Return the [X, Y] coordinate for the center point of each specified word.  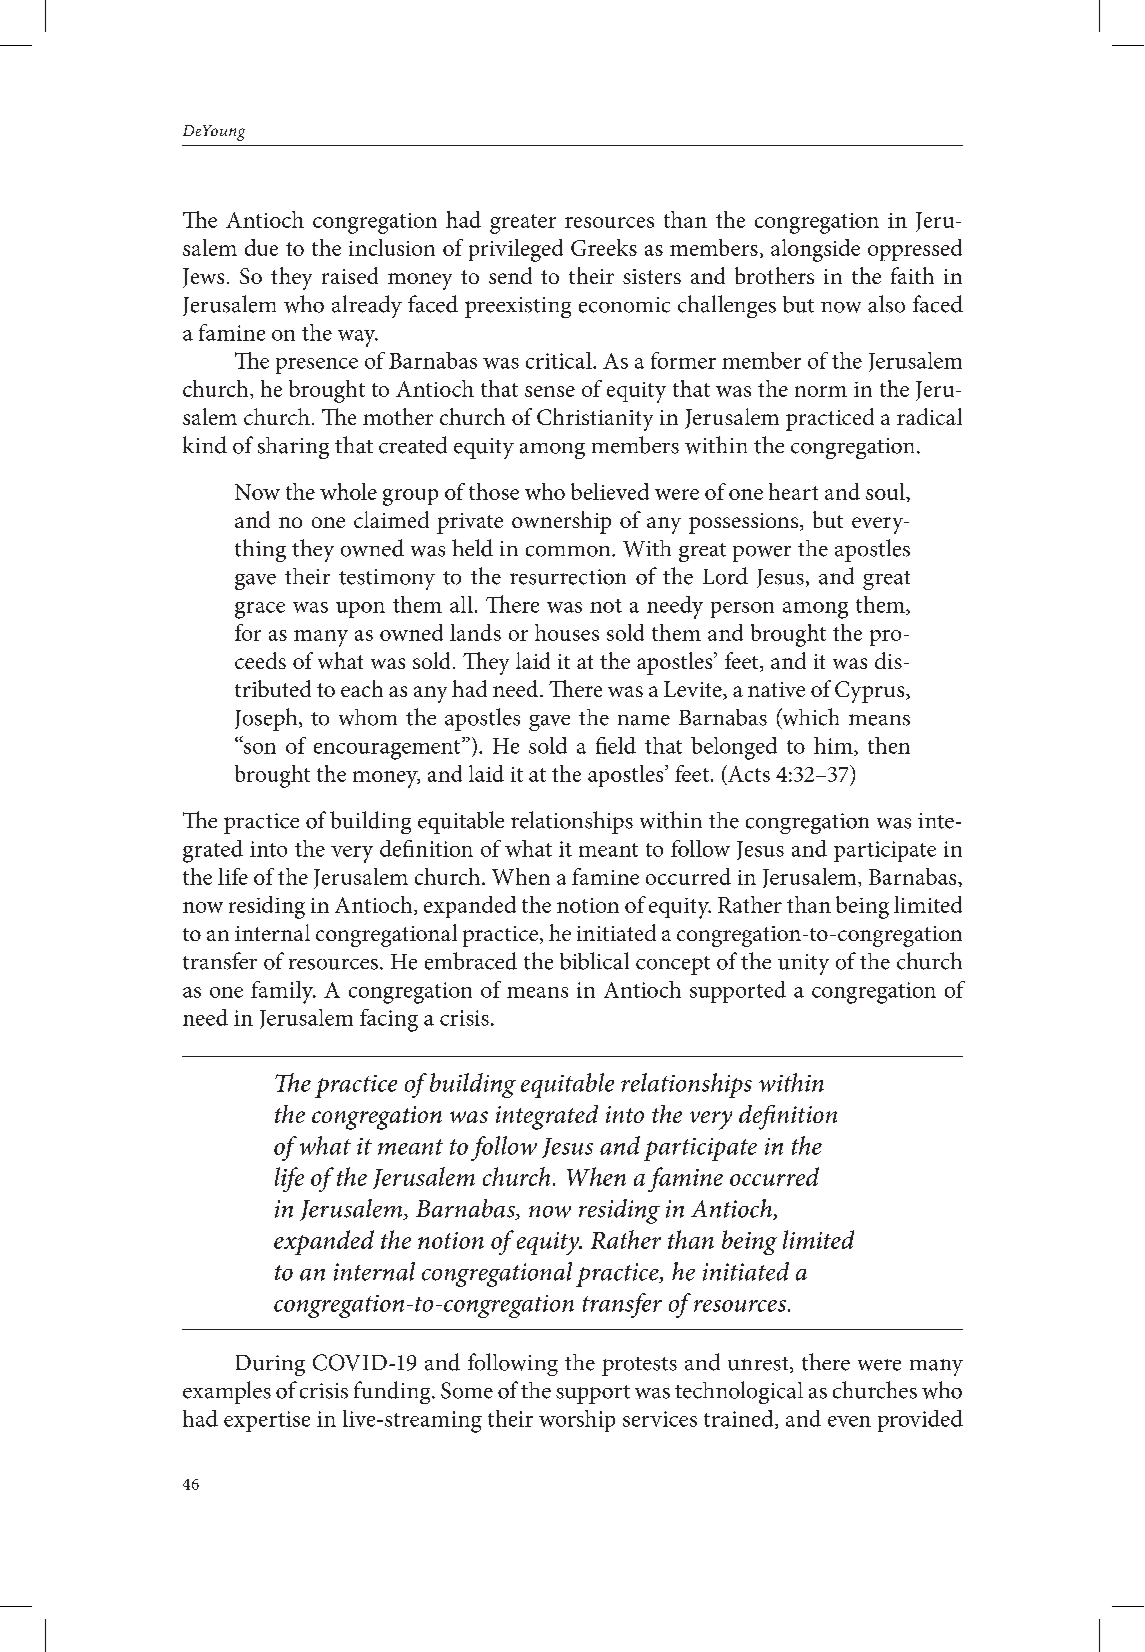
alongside [815, 250]
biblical [594, 961]
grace [260, 610]
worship [577, 1421]
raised [350, 275]
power [762, 554]
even [849, 1421]
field [616, 745]
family [283, 992]
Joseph [267, 719]
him [834, 746]
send [510, 275]
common [569, 551]
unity [803, 964]
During [270, 1365]
